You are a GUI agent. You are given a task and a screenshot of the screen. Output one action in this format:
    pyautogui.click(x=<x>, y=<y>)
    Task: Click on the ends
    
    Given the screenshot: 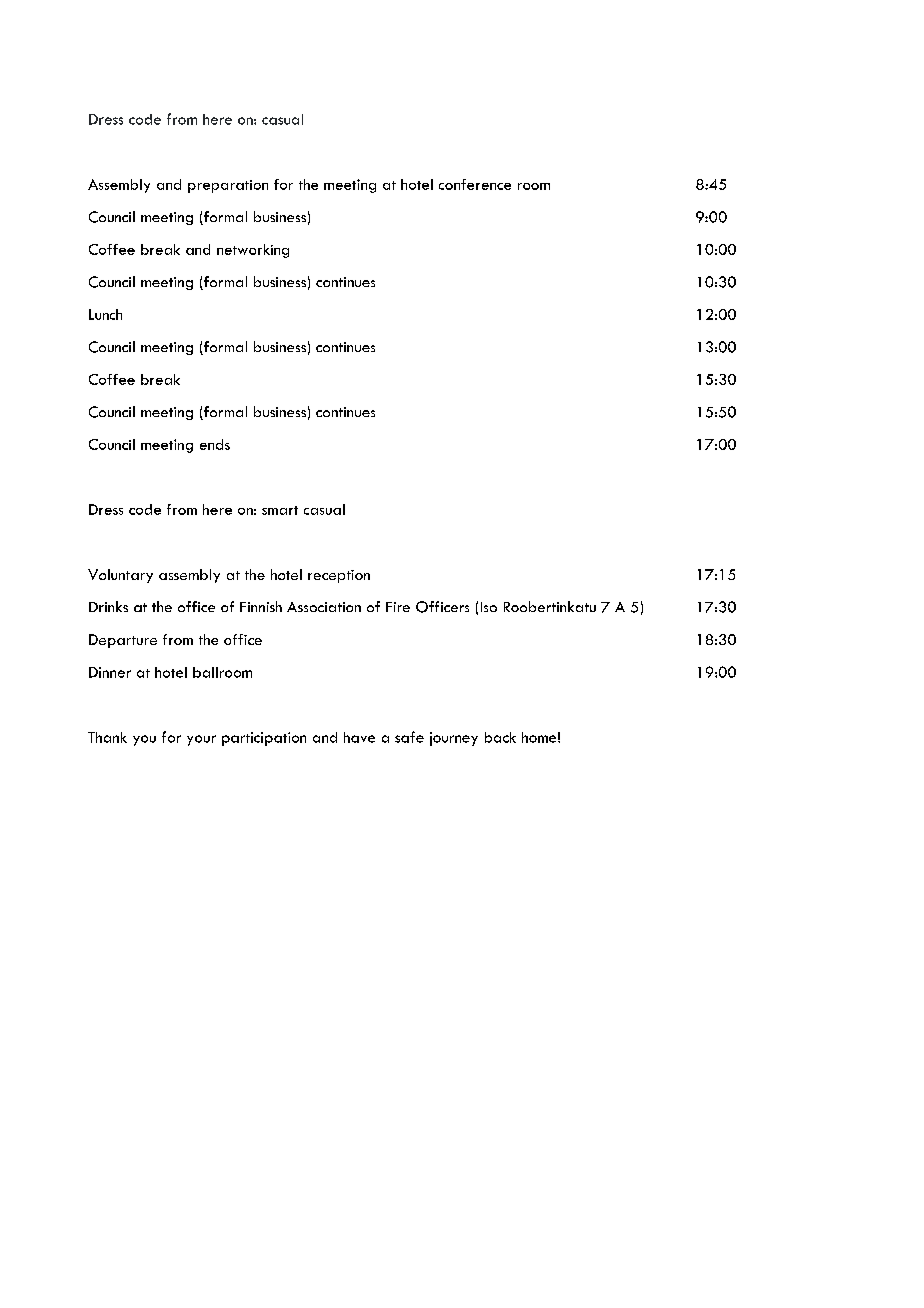 What is the action you would take?
    pyautogui.click(x=215, y=444)
